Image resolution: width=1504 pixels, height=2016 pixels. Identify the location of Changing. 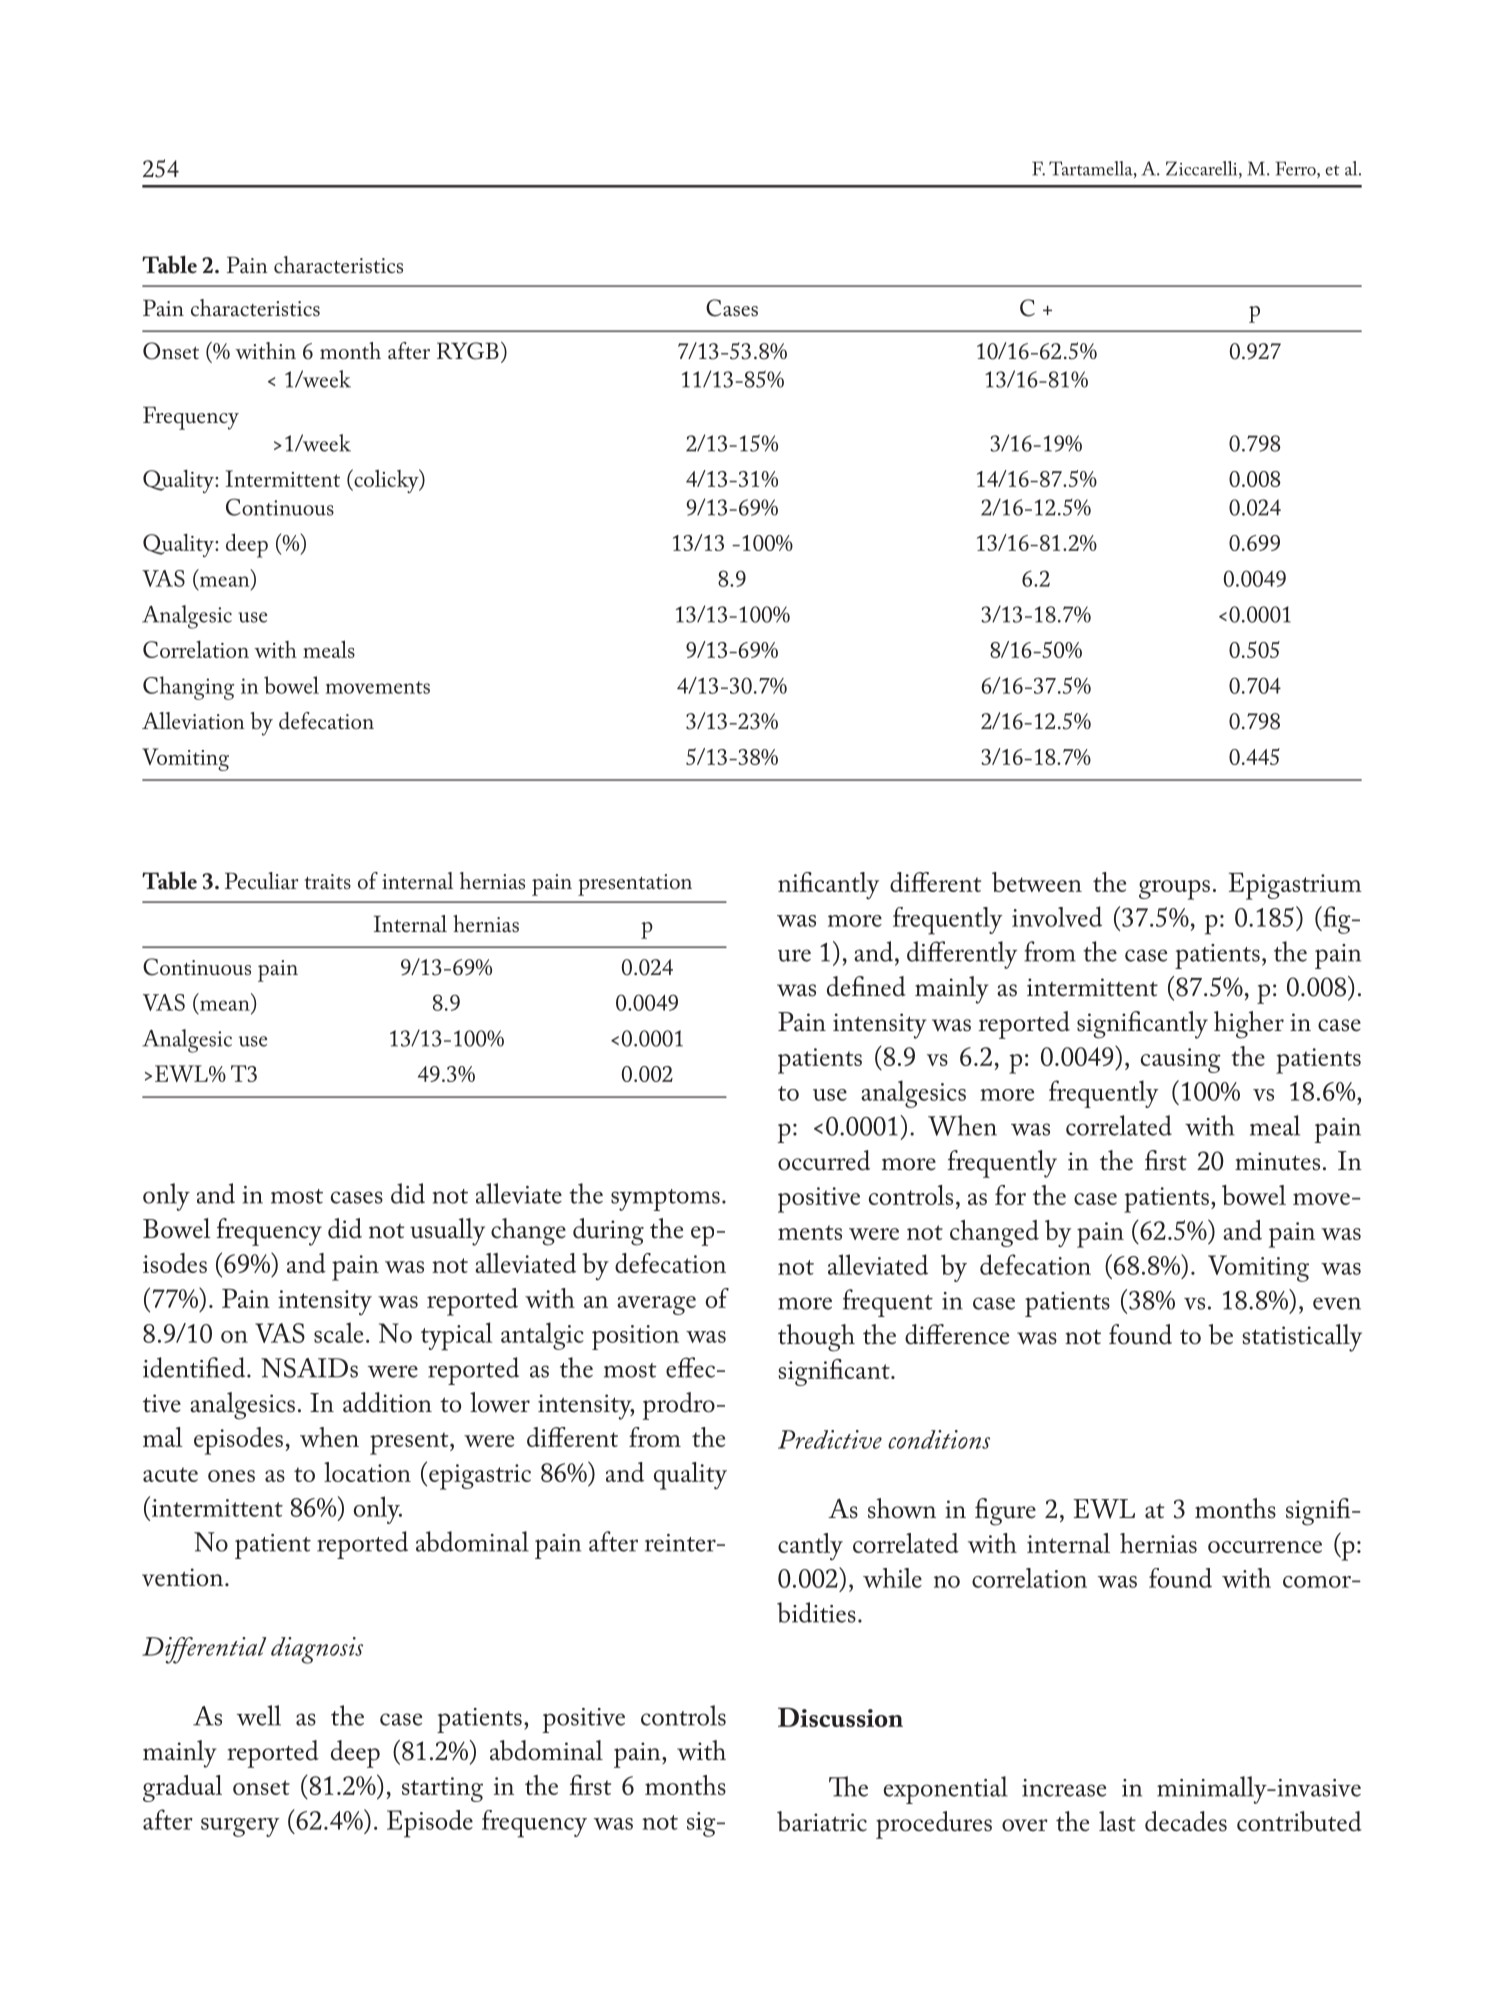
(188, 688).
